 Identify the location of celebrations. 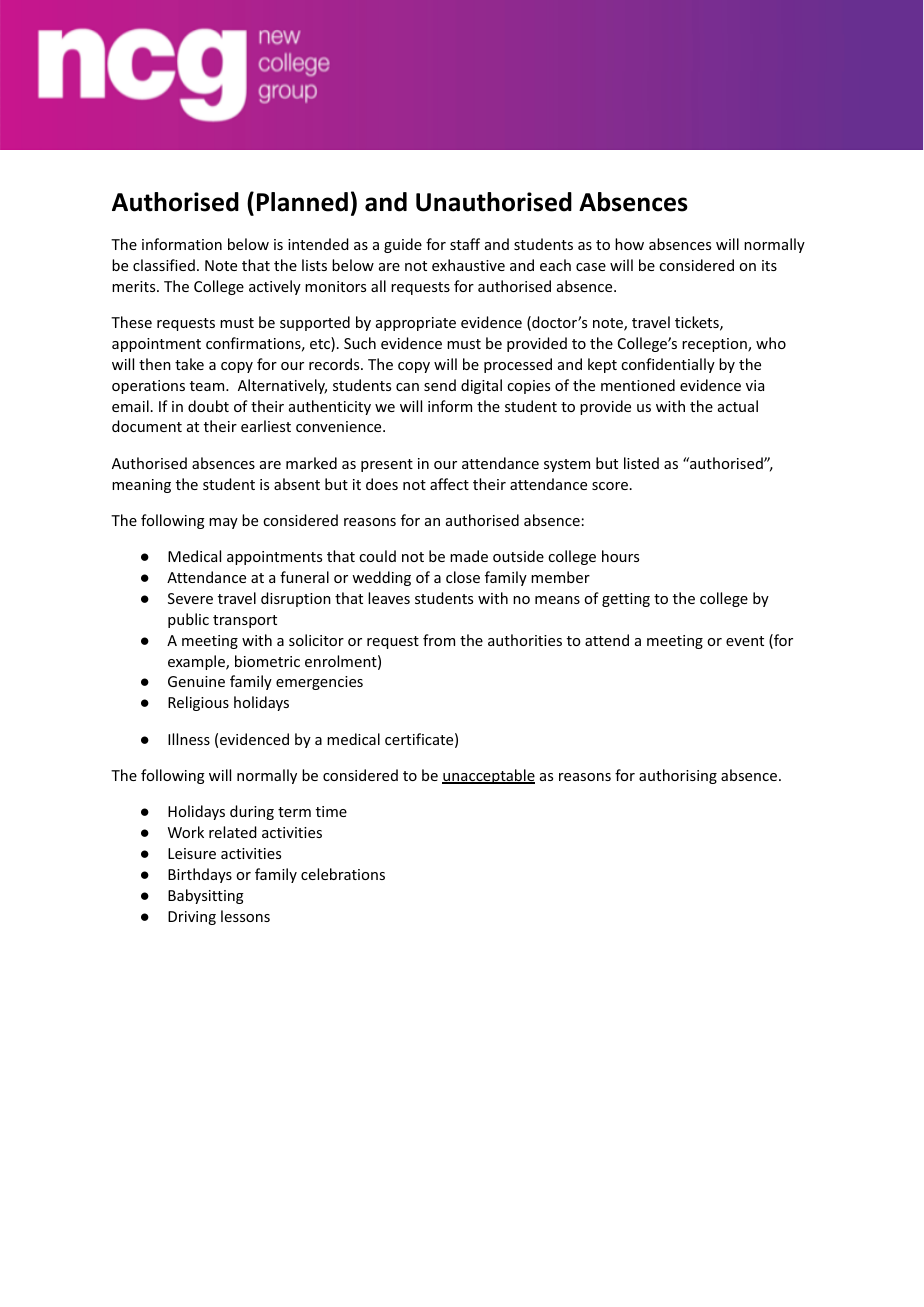
(343, 874).
